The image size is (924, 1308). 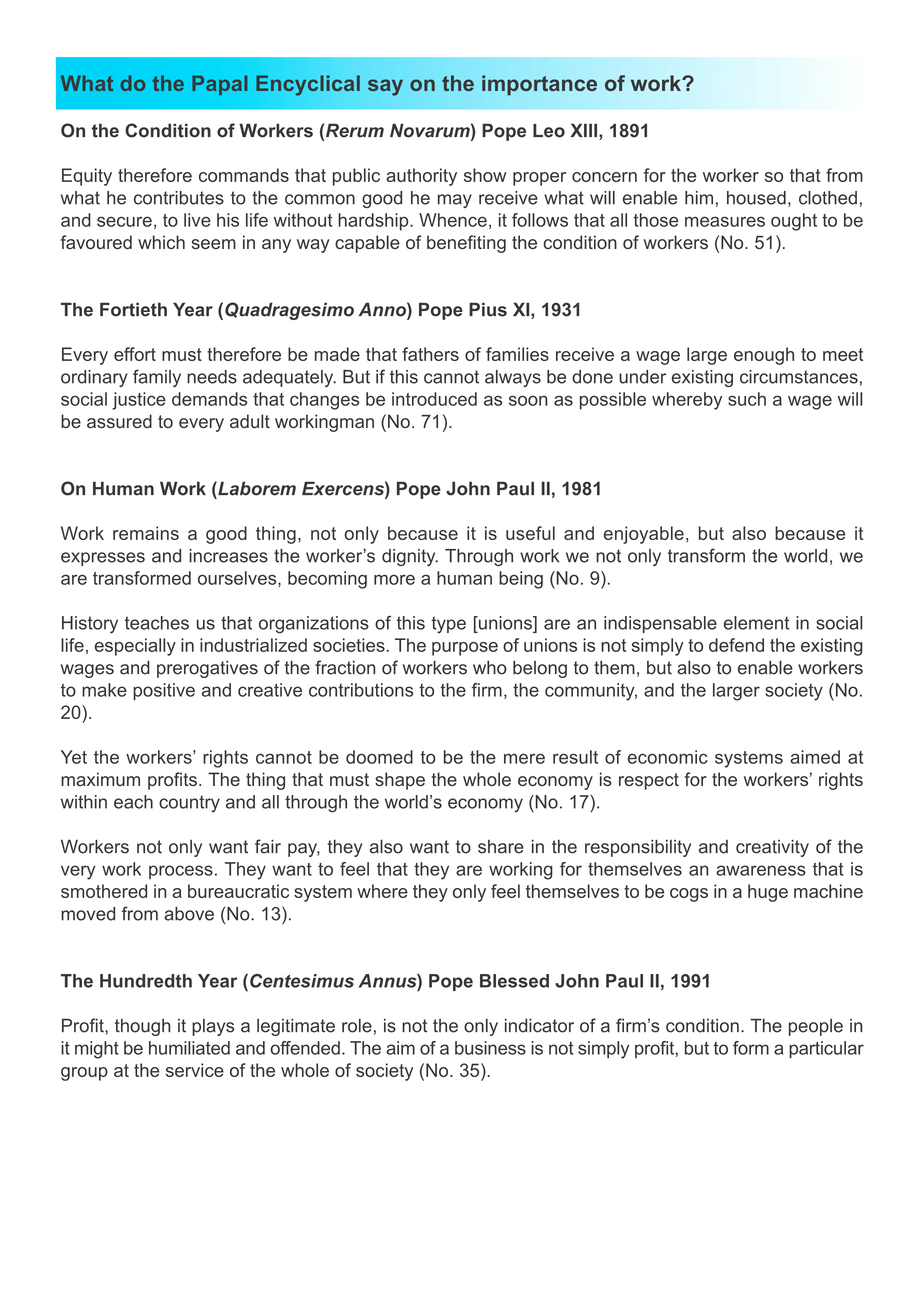 What do you see at coordinates (490, 1048) in the screenshot?
I see `business` at bounding box center [490, 1048].
